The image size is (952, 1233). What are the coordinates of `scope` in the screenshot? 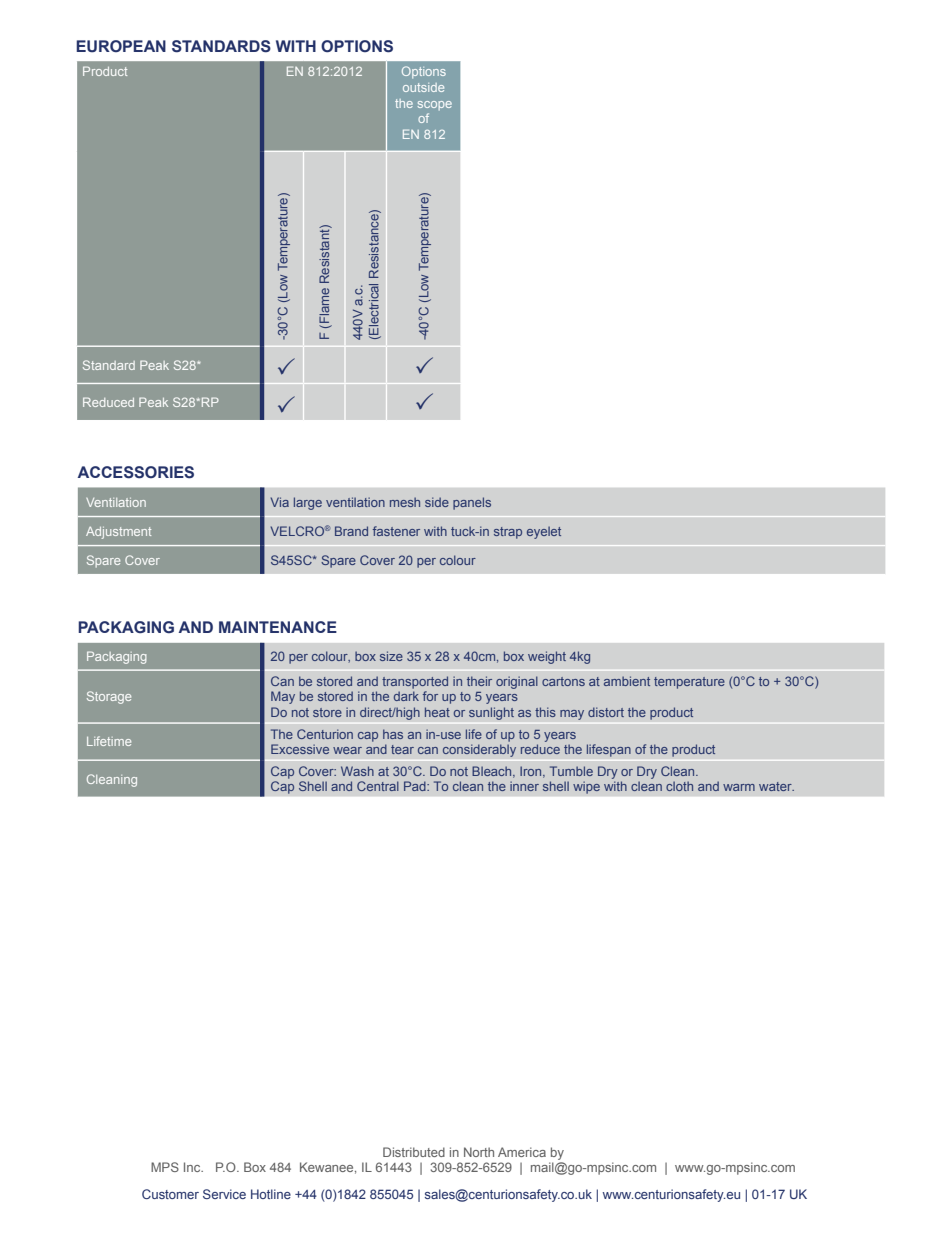 It's located at (435, 105).
